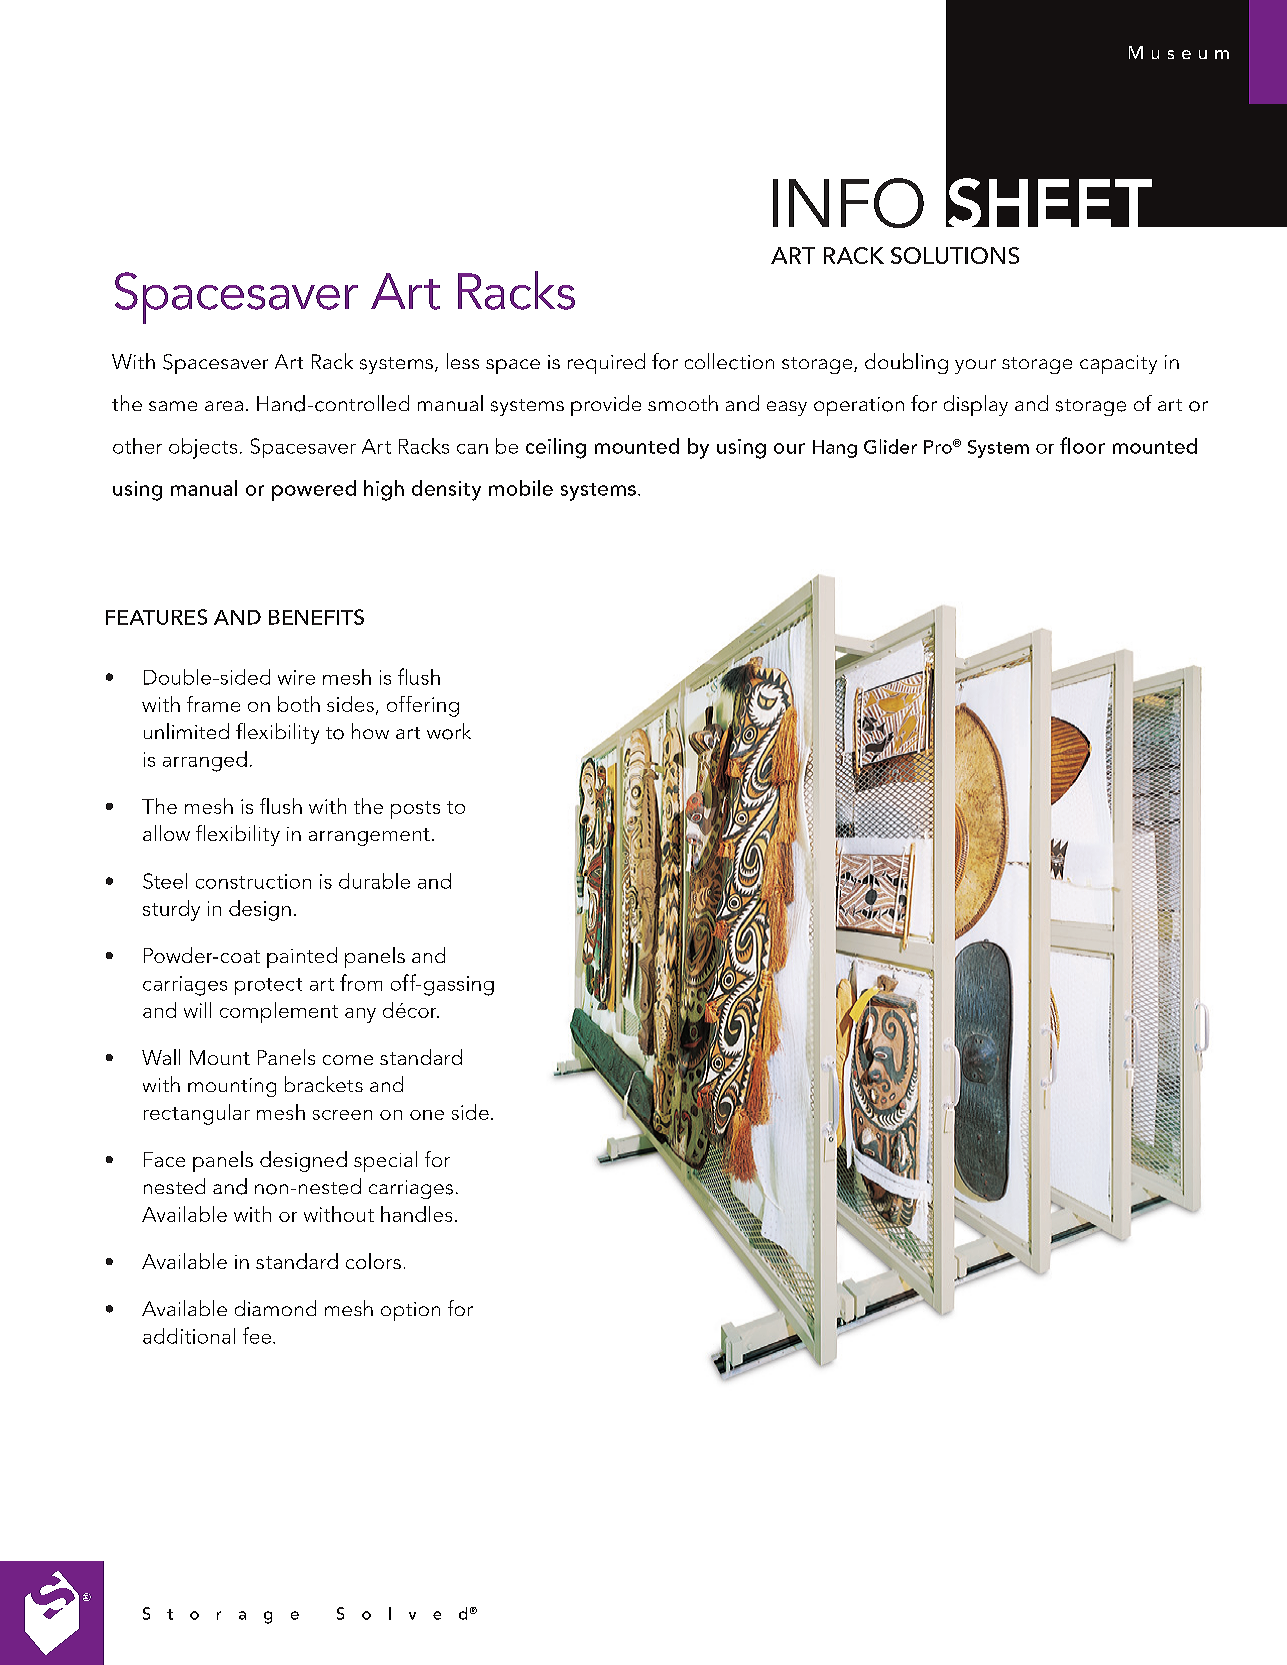 Image resolution: width=1287 pixels, height=1665 pixels. I want to click on posts, so click(415, 810).
